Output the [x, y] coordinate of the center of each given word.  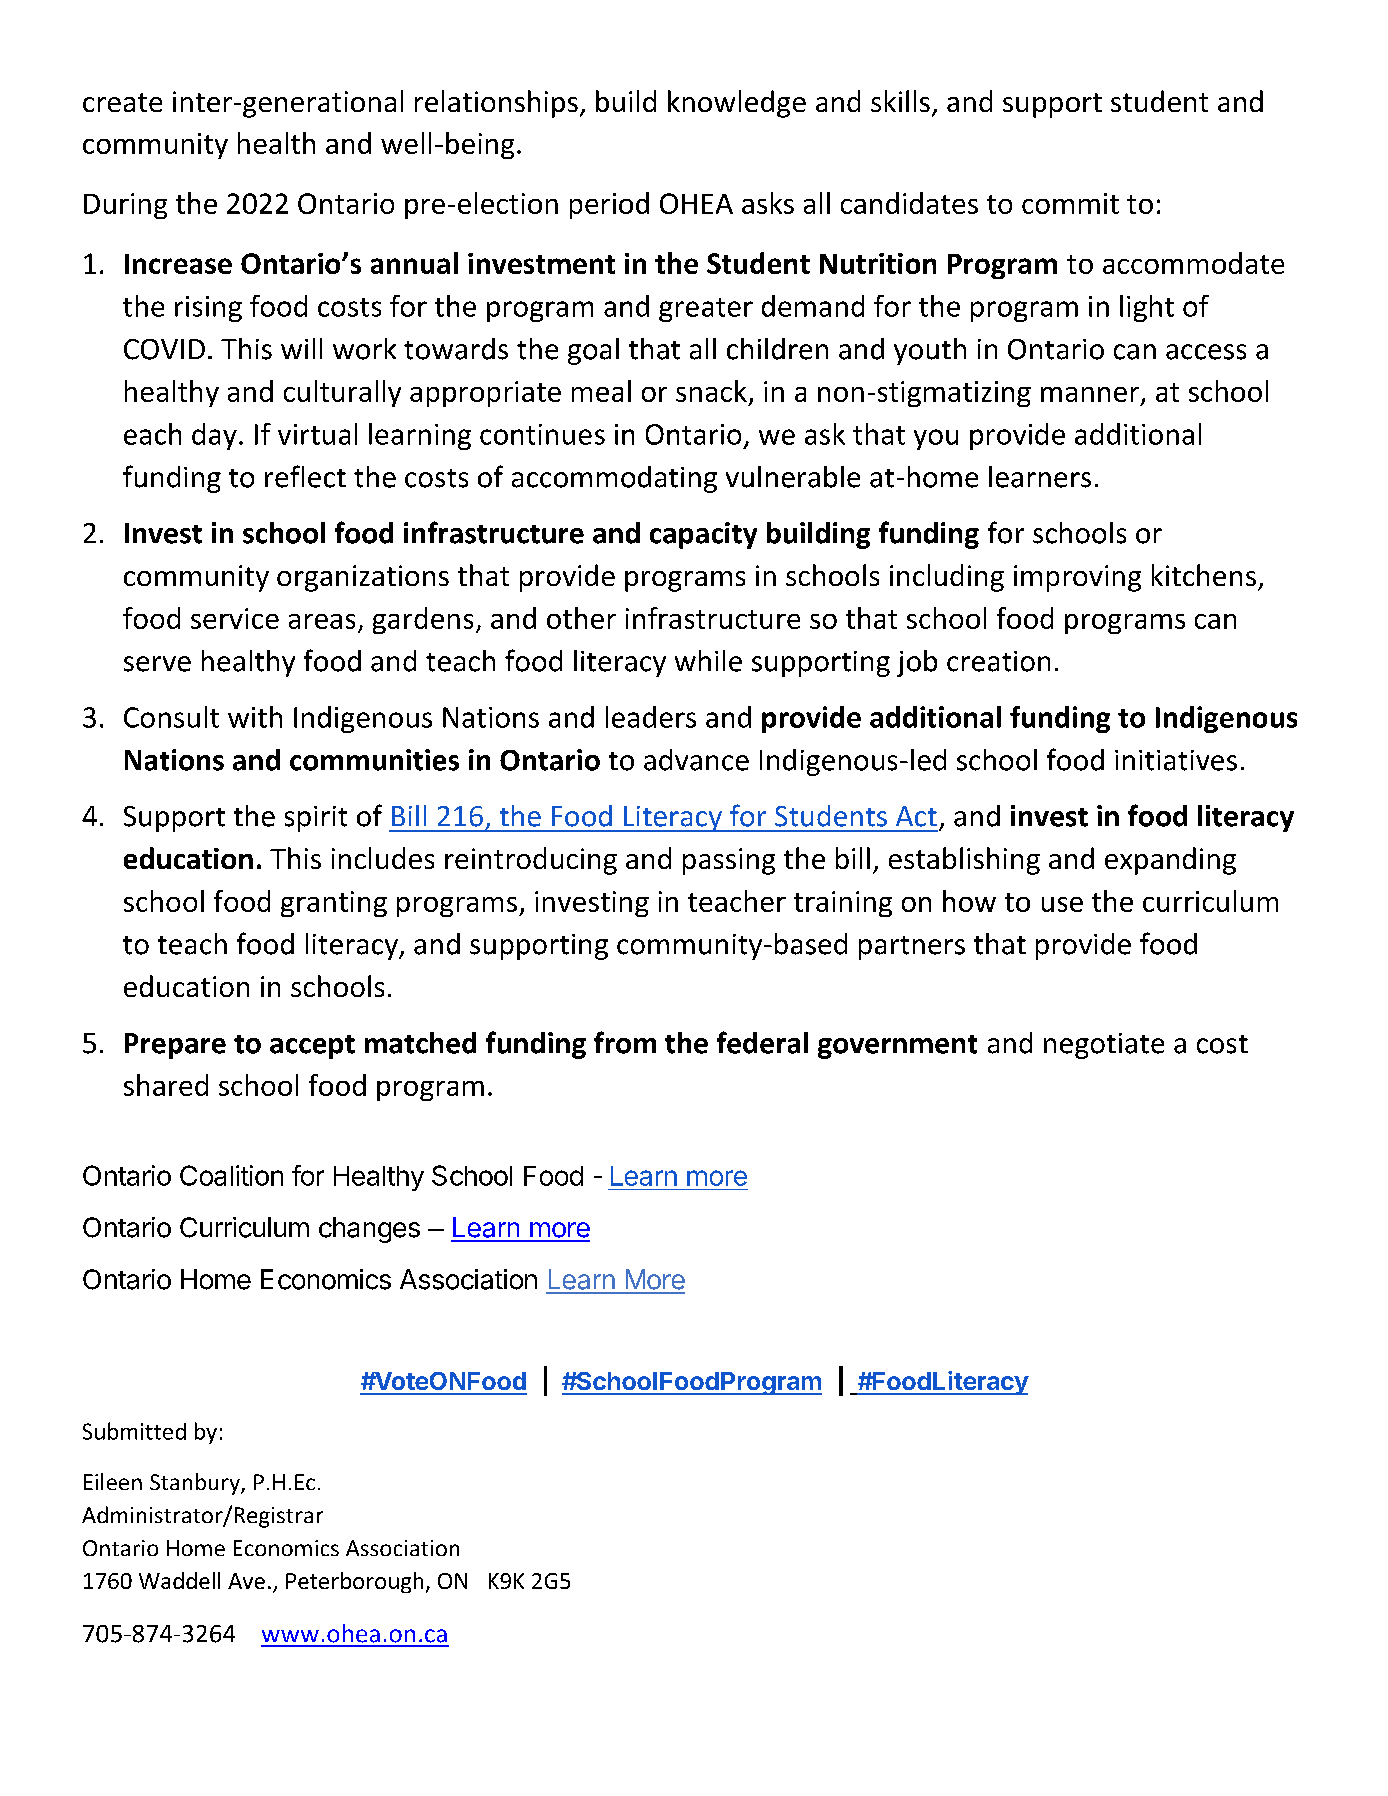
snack [711, 391]
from [625, 1042]
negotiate [1104, 1046]
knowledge [737, 104]
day [214, 436]
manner [1090, 394]
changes [369, 1230]
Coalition [231, 1175]
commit [1070, 203]
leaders [651, 717]
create [122, 102]
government [897, 1047]
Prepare [175, 1046]
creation [998, 661]
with [255, 717]
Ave [246, 1581]
